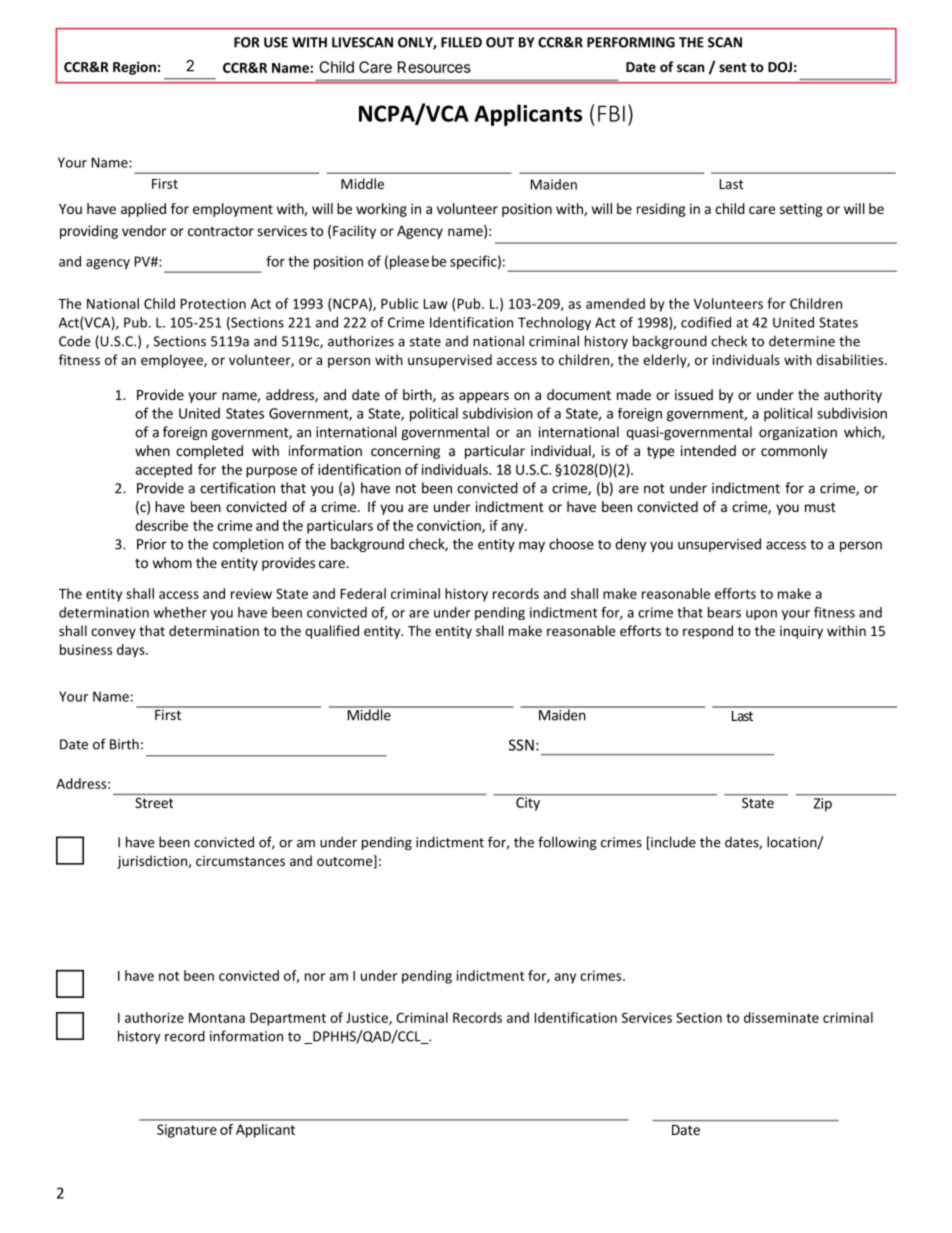  I want to click on whom, so click(172, 562).
